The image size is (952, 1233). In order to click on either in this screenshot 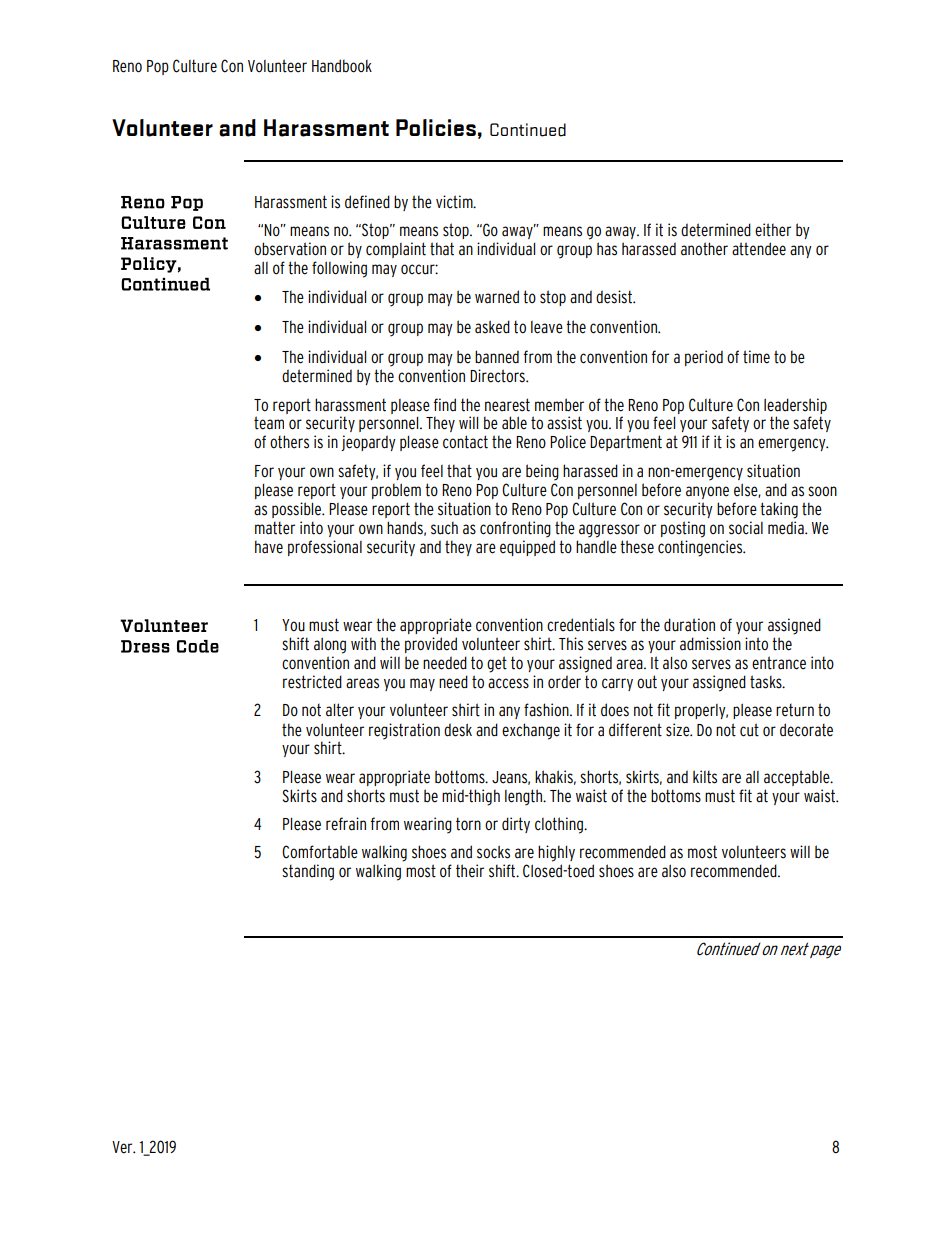, I will do `click(773, 230)`.
